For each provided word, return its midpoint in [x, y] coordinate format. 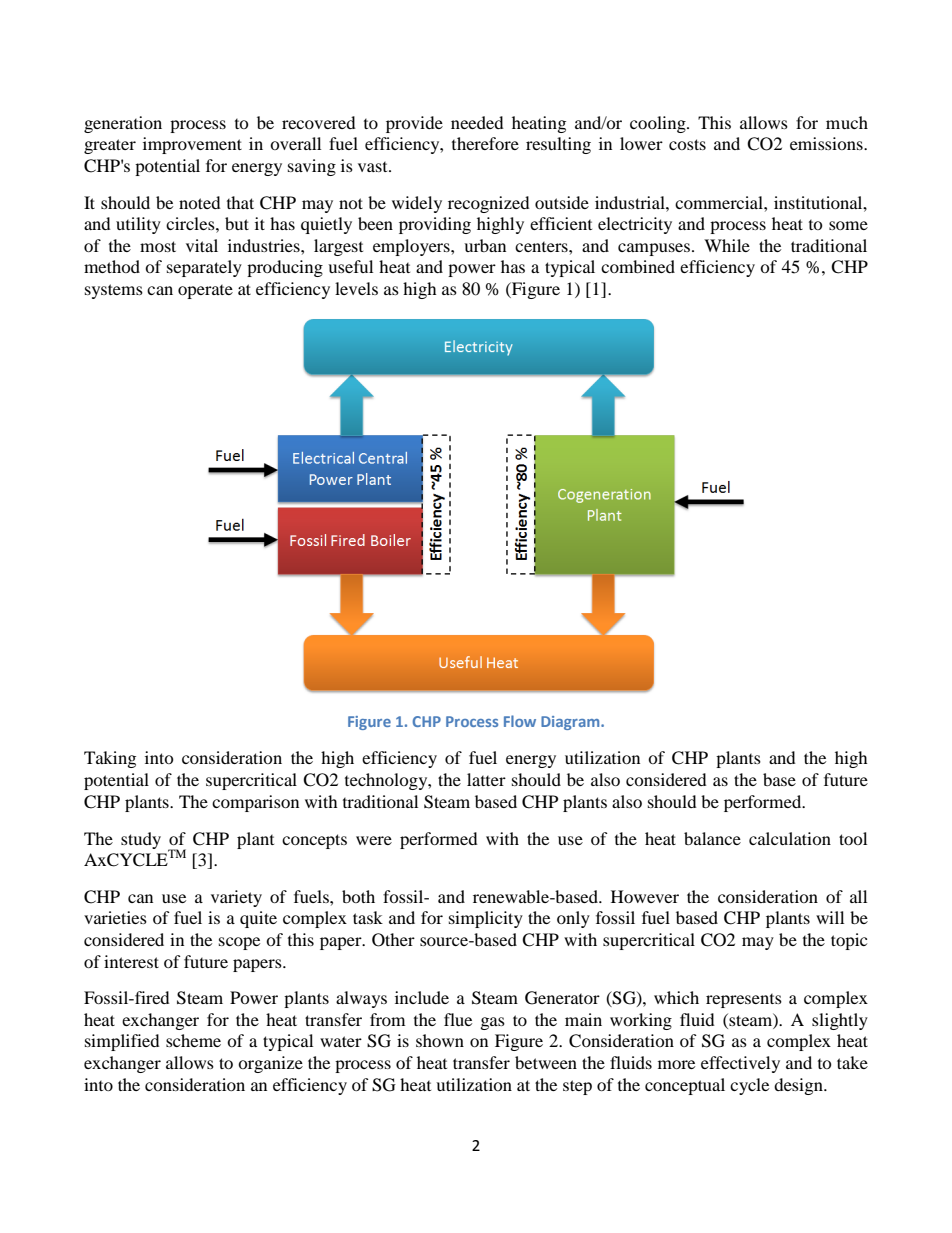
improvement [192, 145]
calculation [790, 838]
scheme [193, 1040]
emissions [827, 143]
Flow [520, 721]
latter [486, 779]
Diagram [571, 723]
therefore [485, 143]
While [727, 245]
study [141, 840]
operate [205, 292]
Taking [110, 759]
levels [356, 288]
